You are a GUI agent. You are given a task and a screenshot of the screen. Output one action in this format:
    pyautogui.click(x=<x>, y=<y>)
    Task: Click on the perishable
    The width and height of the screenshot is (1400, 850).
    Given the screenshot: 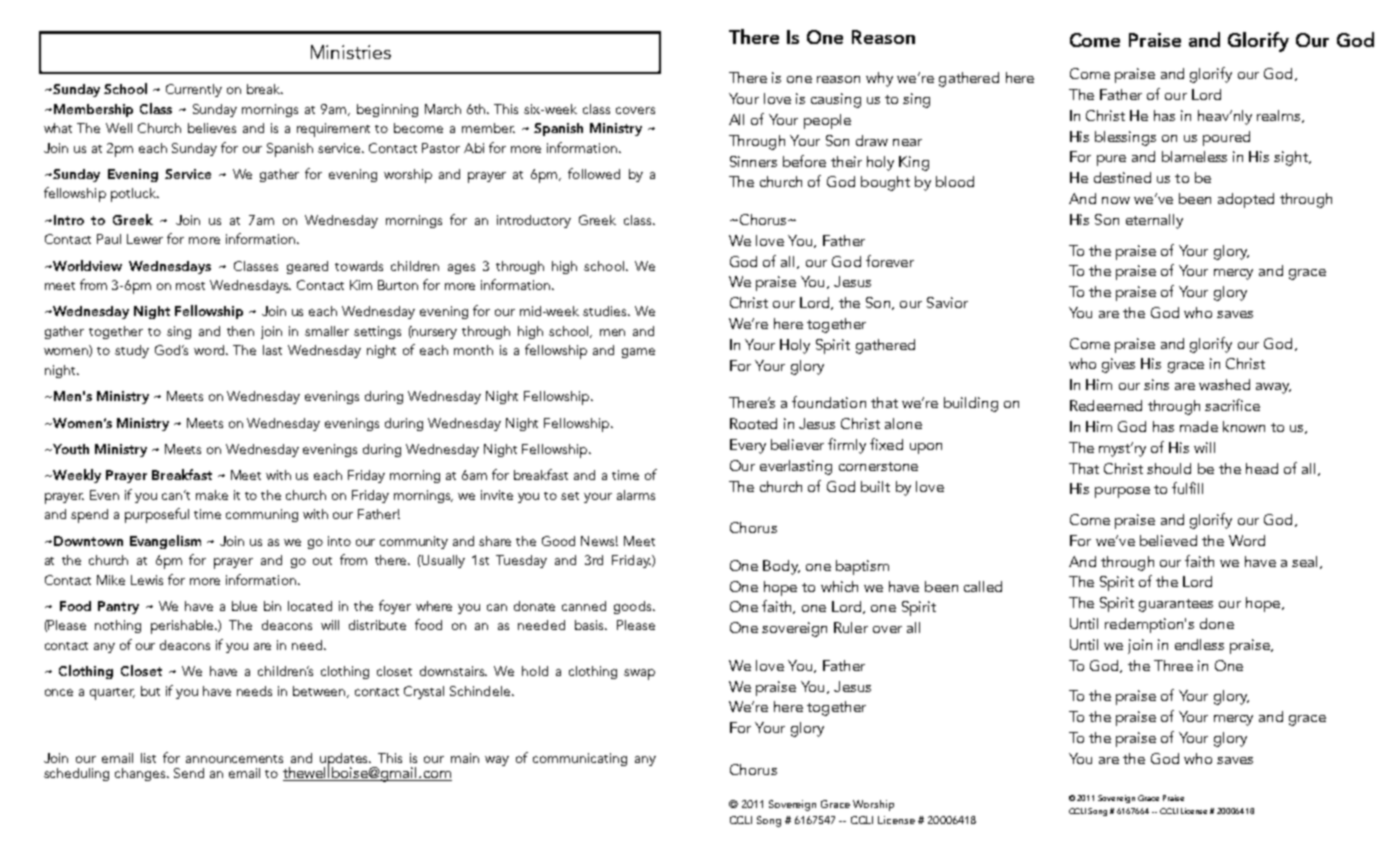 What is the action you would take?
    pyautogui.click(x=184, y=627)
